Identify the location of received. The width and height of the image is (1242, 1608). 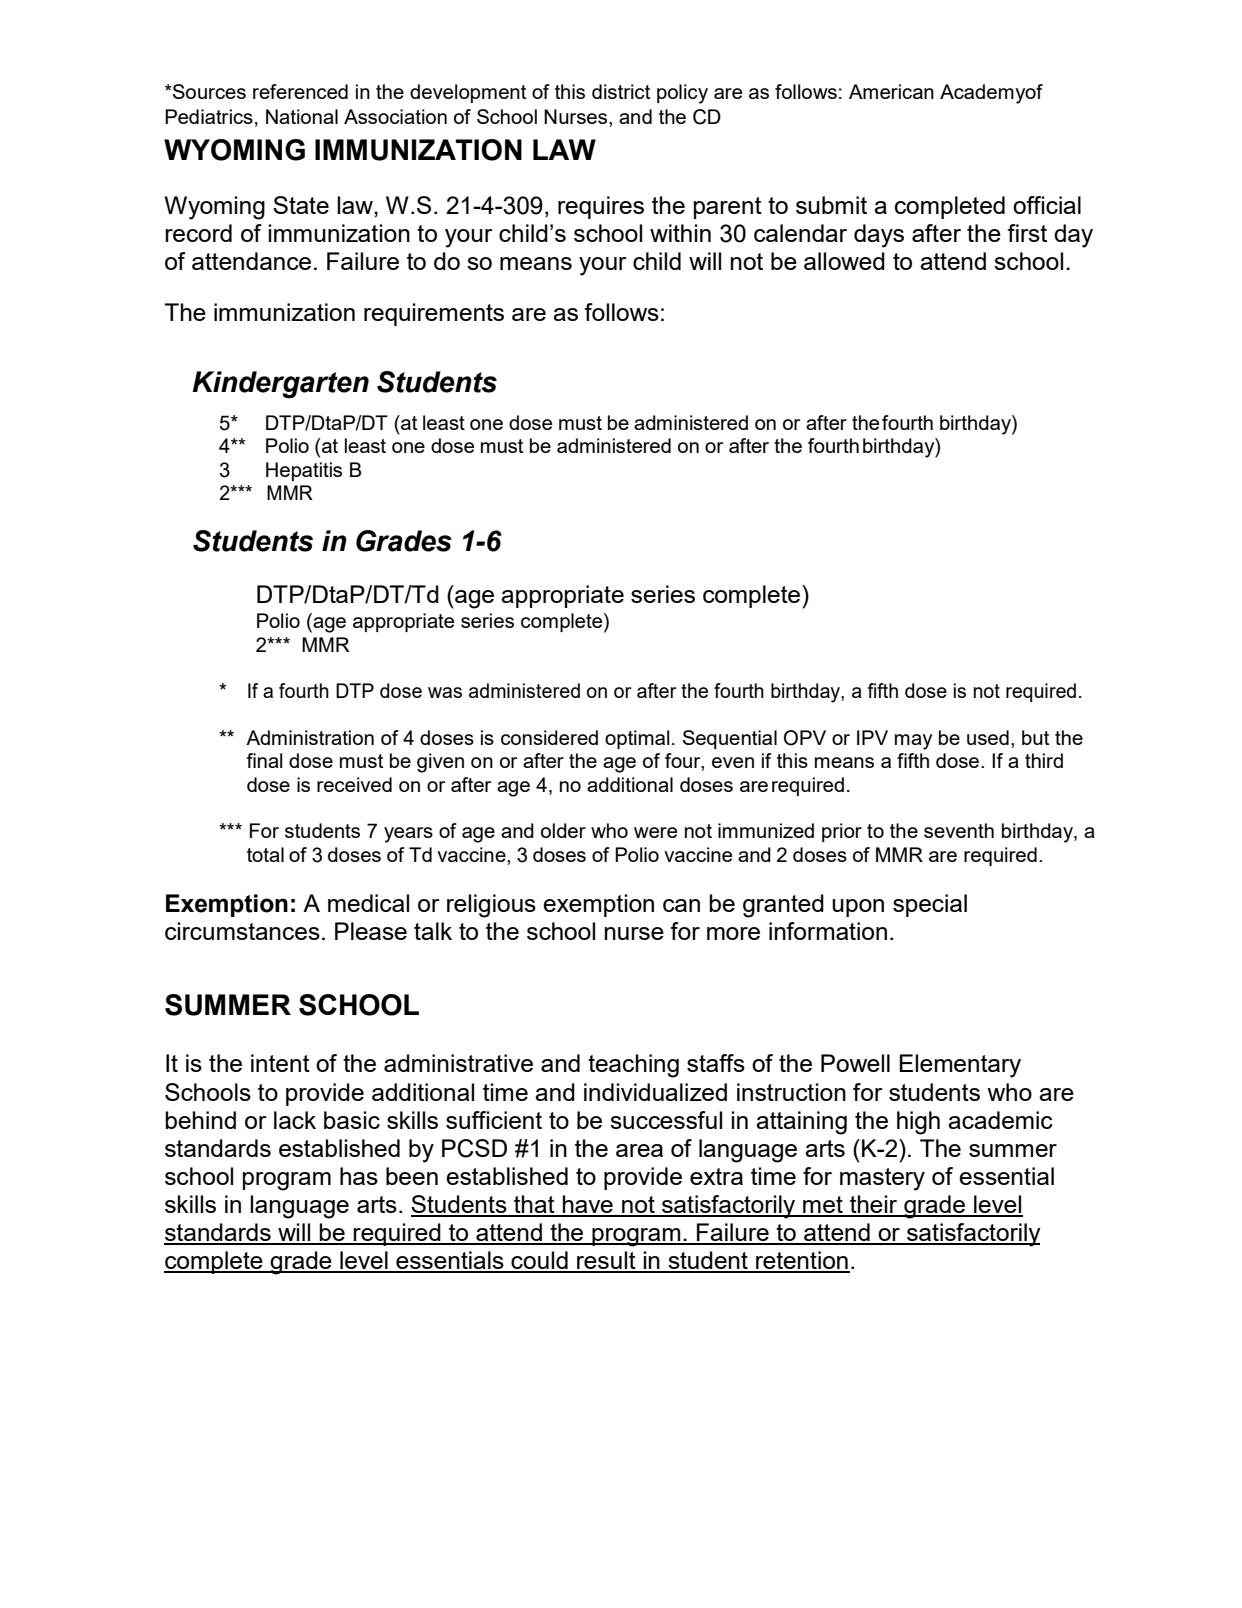
(354, 784).
